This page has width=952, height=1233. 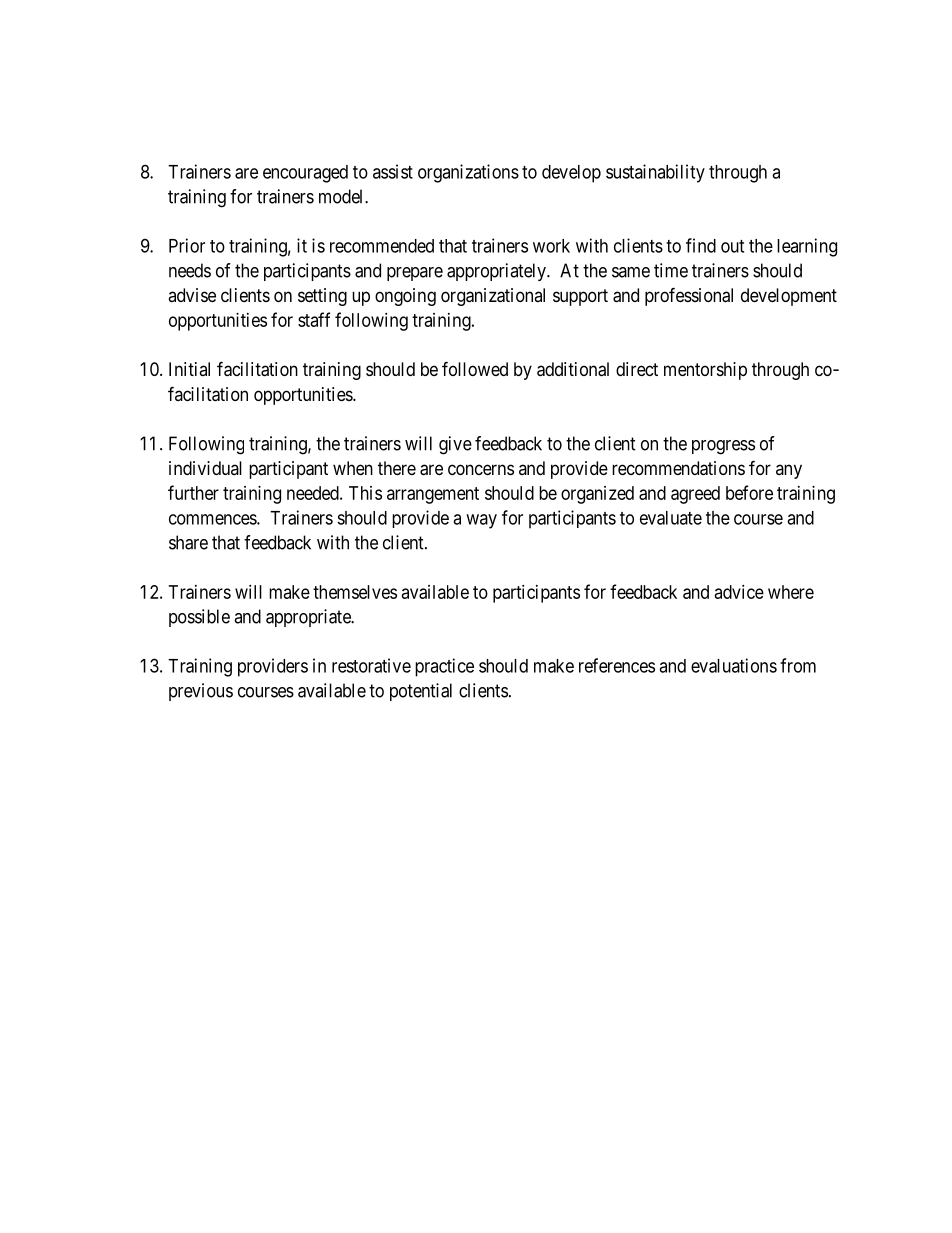 What do you see at coordinates (723, 447) in the page?
I see `progress` at bounding box center [723, 447].
